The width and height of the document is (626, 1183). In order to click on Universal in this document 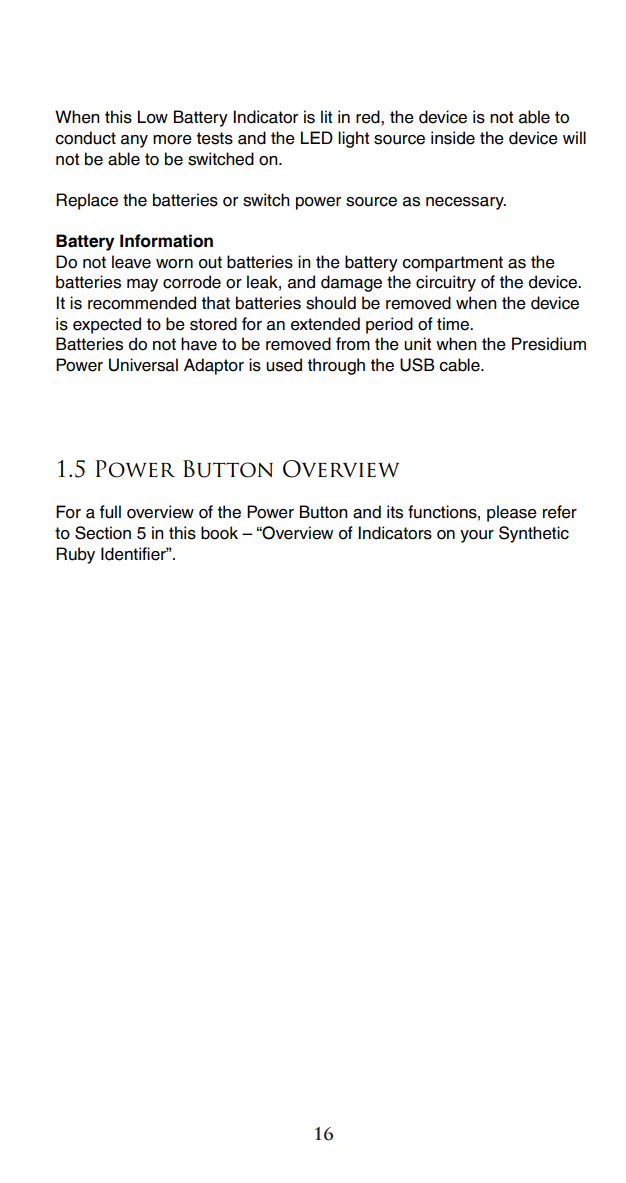, I will do `click(143, 365)`.
